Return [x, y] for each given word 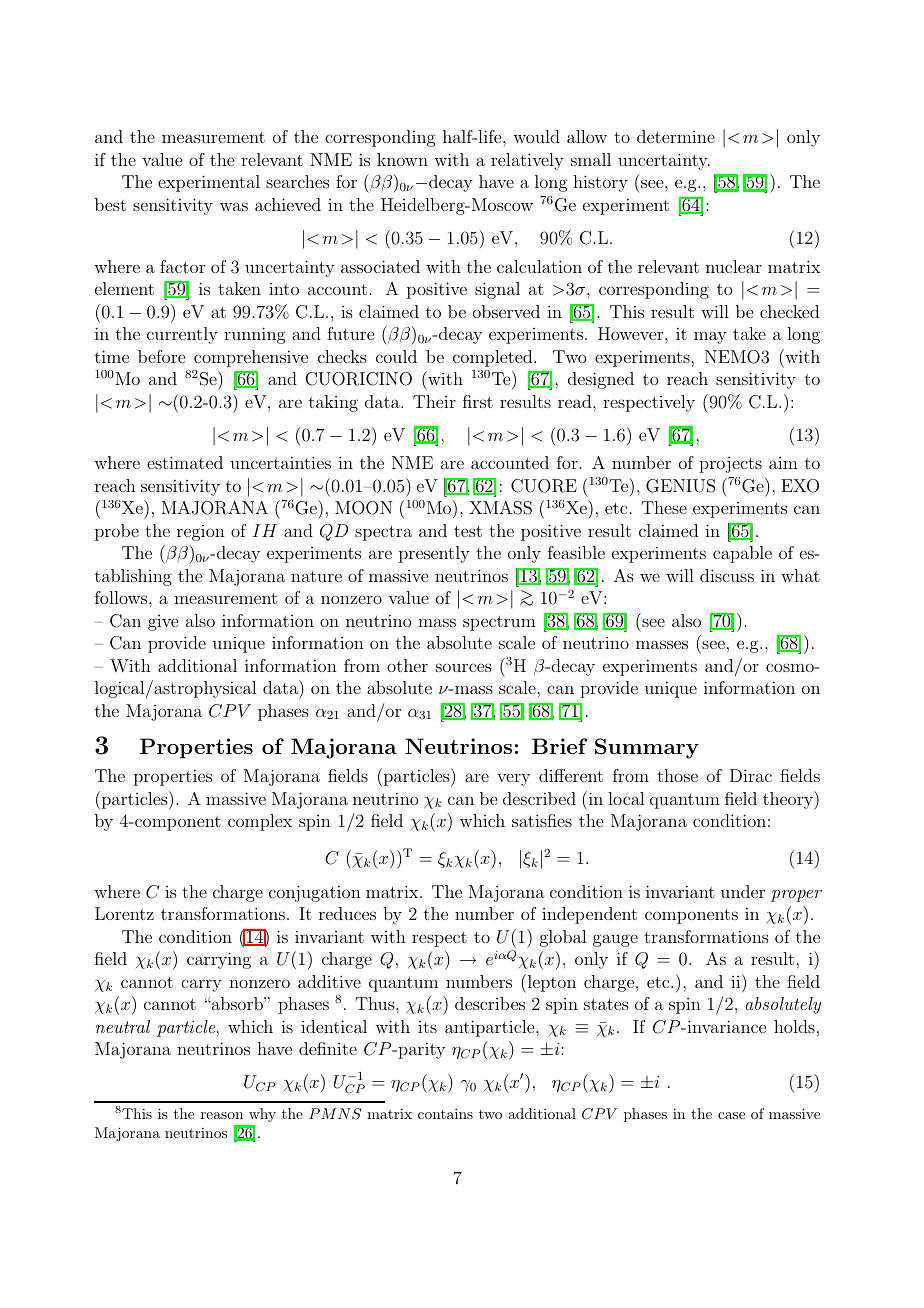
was [234, 206]
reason [222, 1115]
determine [676, 136]
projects [730, 465]
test [468, 531]
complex [260, 822]
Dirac [751, 775]
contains [445, 1113]
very [513, 779]
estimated [185, 462]
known [402, 159]
